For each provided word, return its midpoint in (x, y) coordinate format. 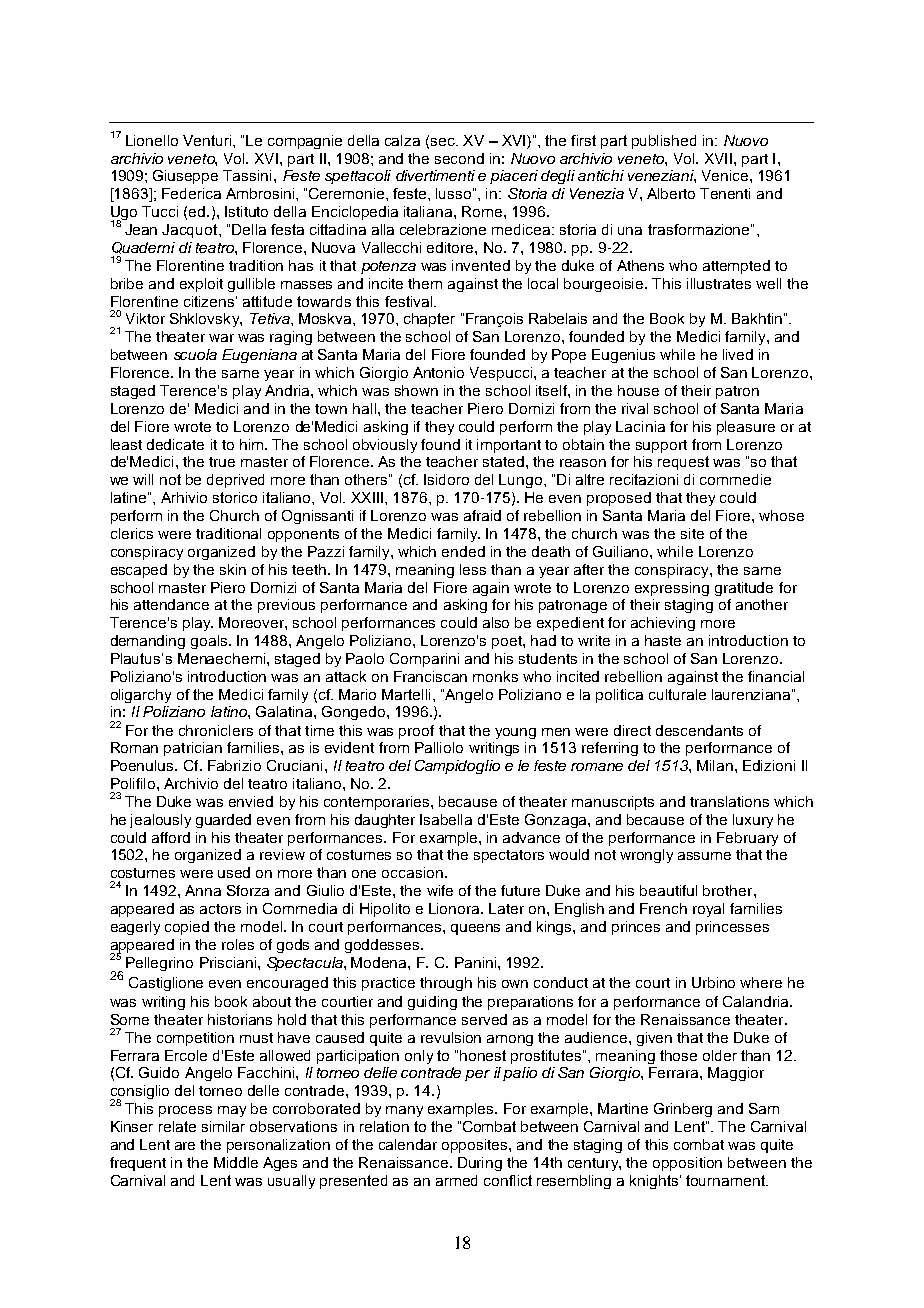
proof (416, 732)
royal (708, 910)
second (459, 158)
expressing (672, 589)
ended (463, 551)
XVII (718, 158)
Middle (236, 1162)
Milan (715, 765)
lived (738, 354)
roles (238, 944)
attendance (171, 604)
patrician (193, 749)
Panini (477, 962)
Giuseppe (185, 177)
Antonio (438, 372)
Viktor (145, 318)
